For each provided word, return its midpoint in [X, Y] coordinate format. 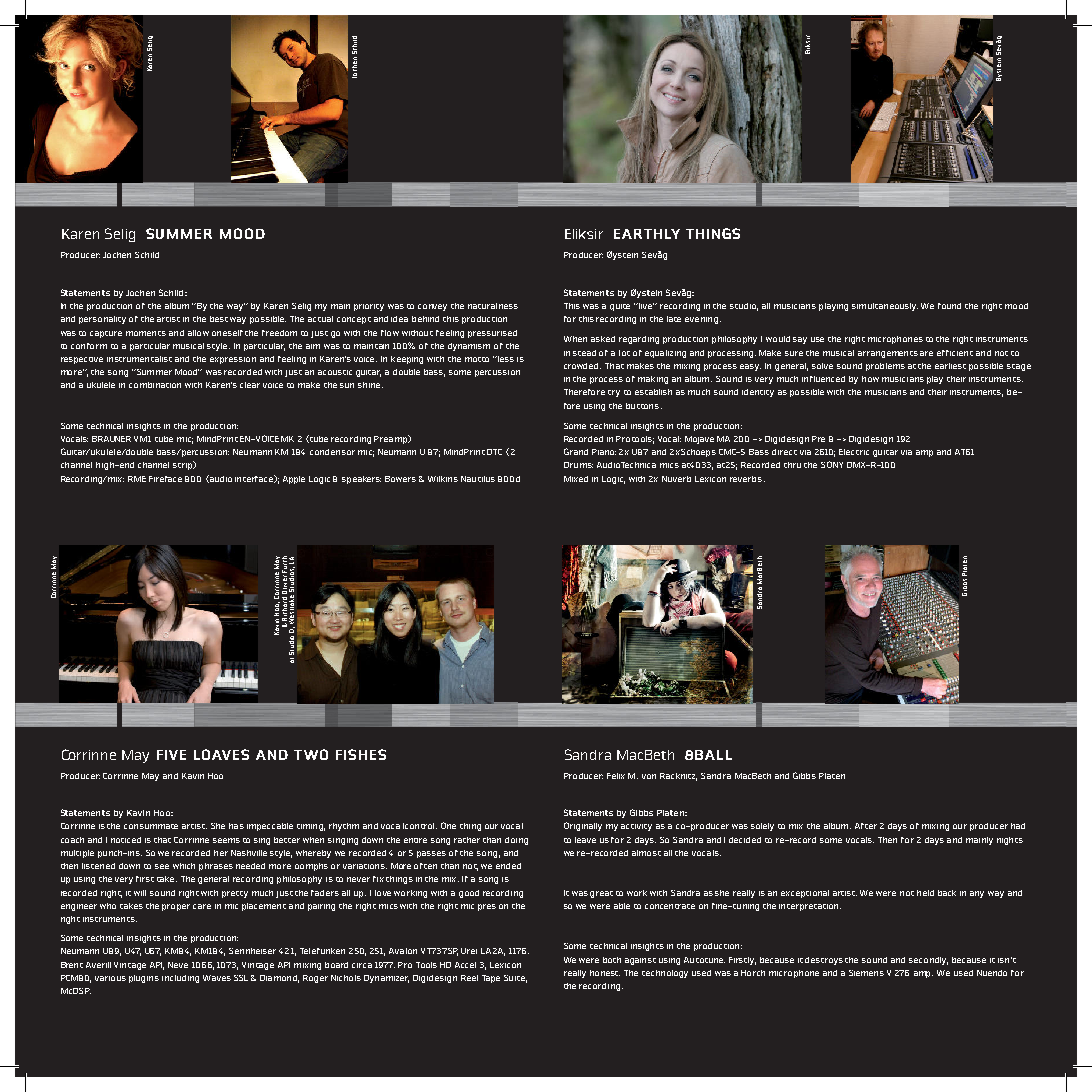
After [866, 826]
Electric [854, 452]
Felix [616, 776]
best [219, 319]
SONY [832, 464]
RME [137, 479]
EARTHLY [647, 234]
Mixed [576, 479]
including [180, 979]
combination [155, 385]
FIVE [171, 755]
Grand [576, 451]
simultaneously [885, 307]
